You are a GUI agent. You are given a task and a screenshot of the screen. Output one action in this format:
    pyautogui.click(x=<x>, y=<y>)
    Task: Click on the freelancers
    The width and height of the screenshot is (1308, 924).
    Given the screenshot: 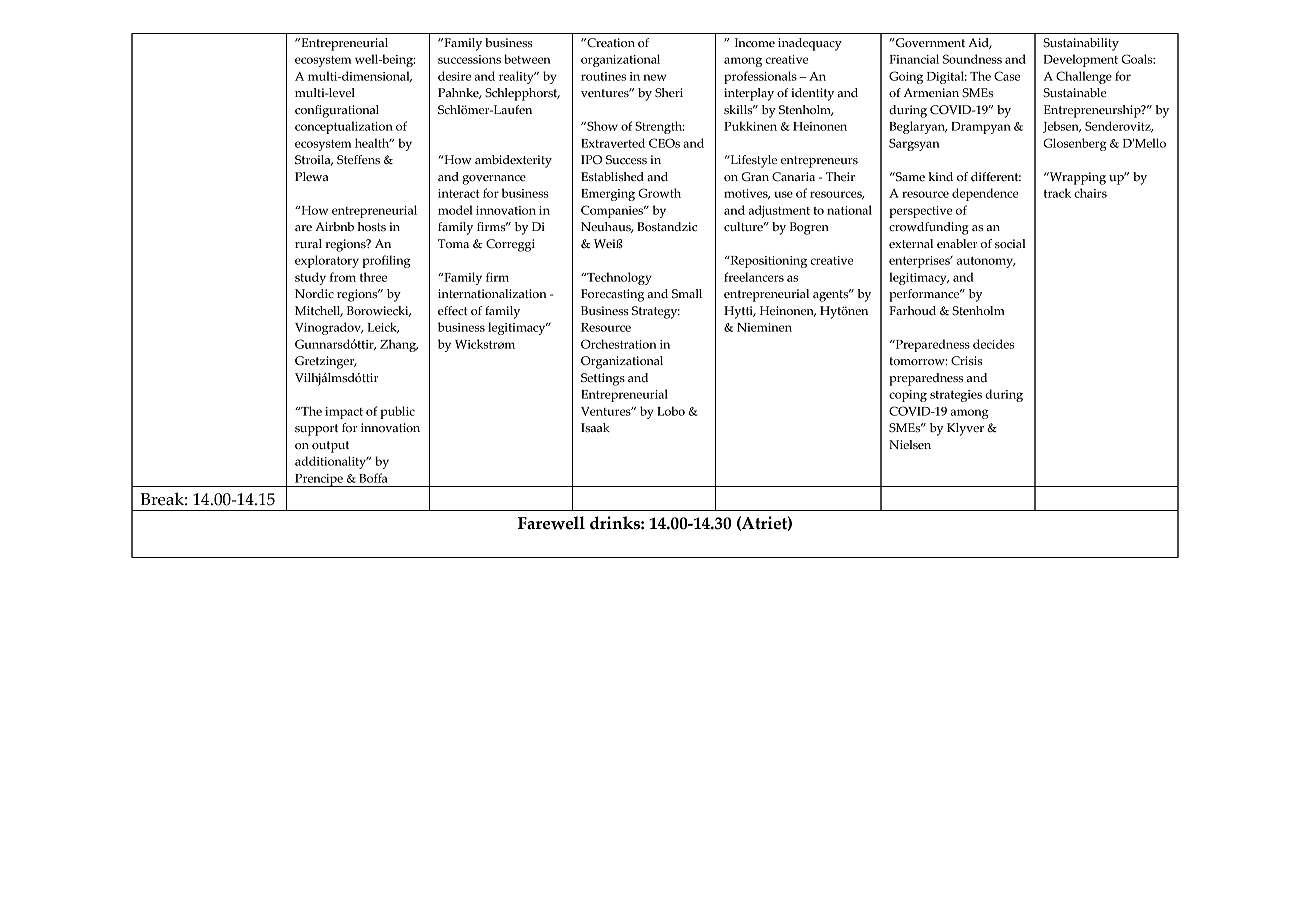 What is the action you would take?
    pyautogui.click(x=754, y=277)
